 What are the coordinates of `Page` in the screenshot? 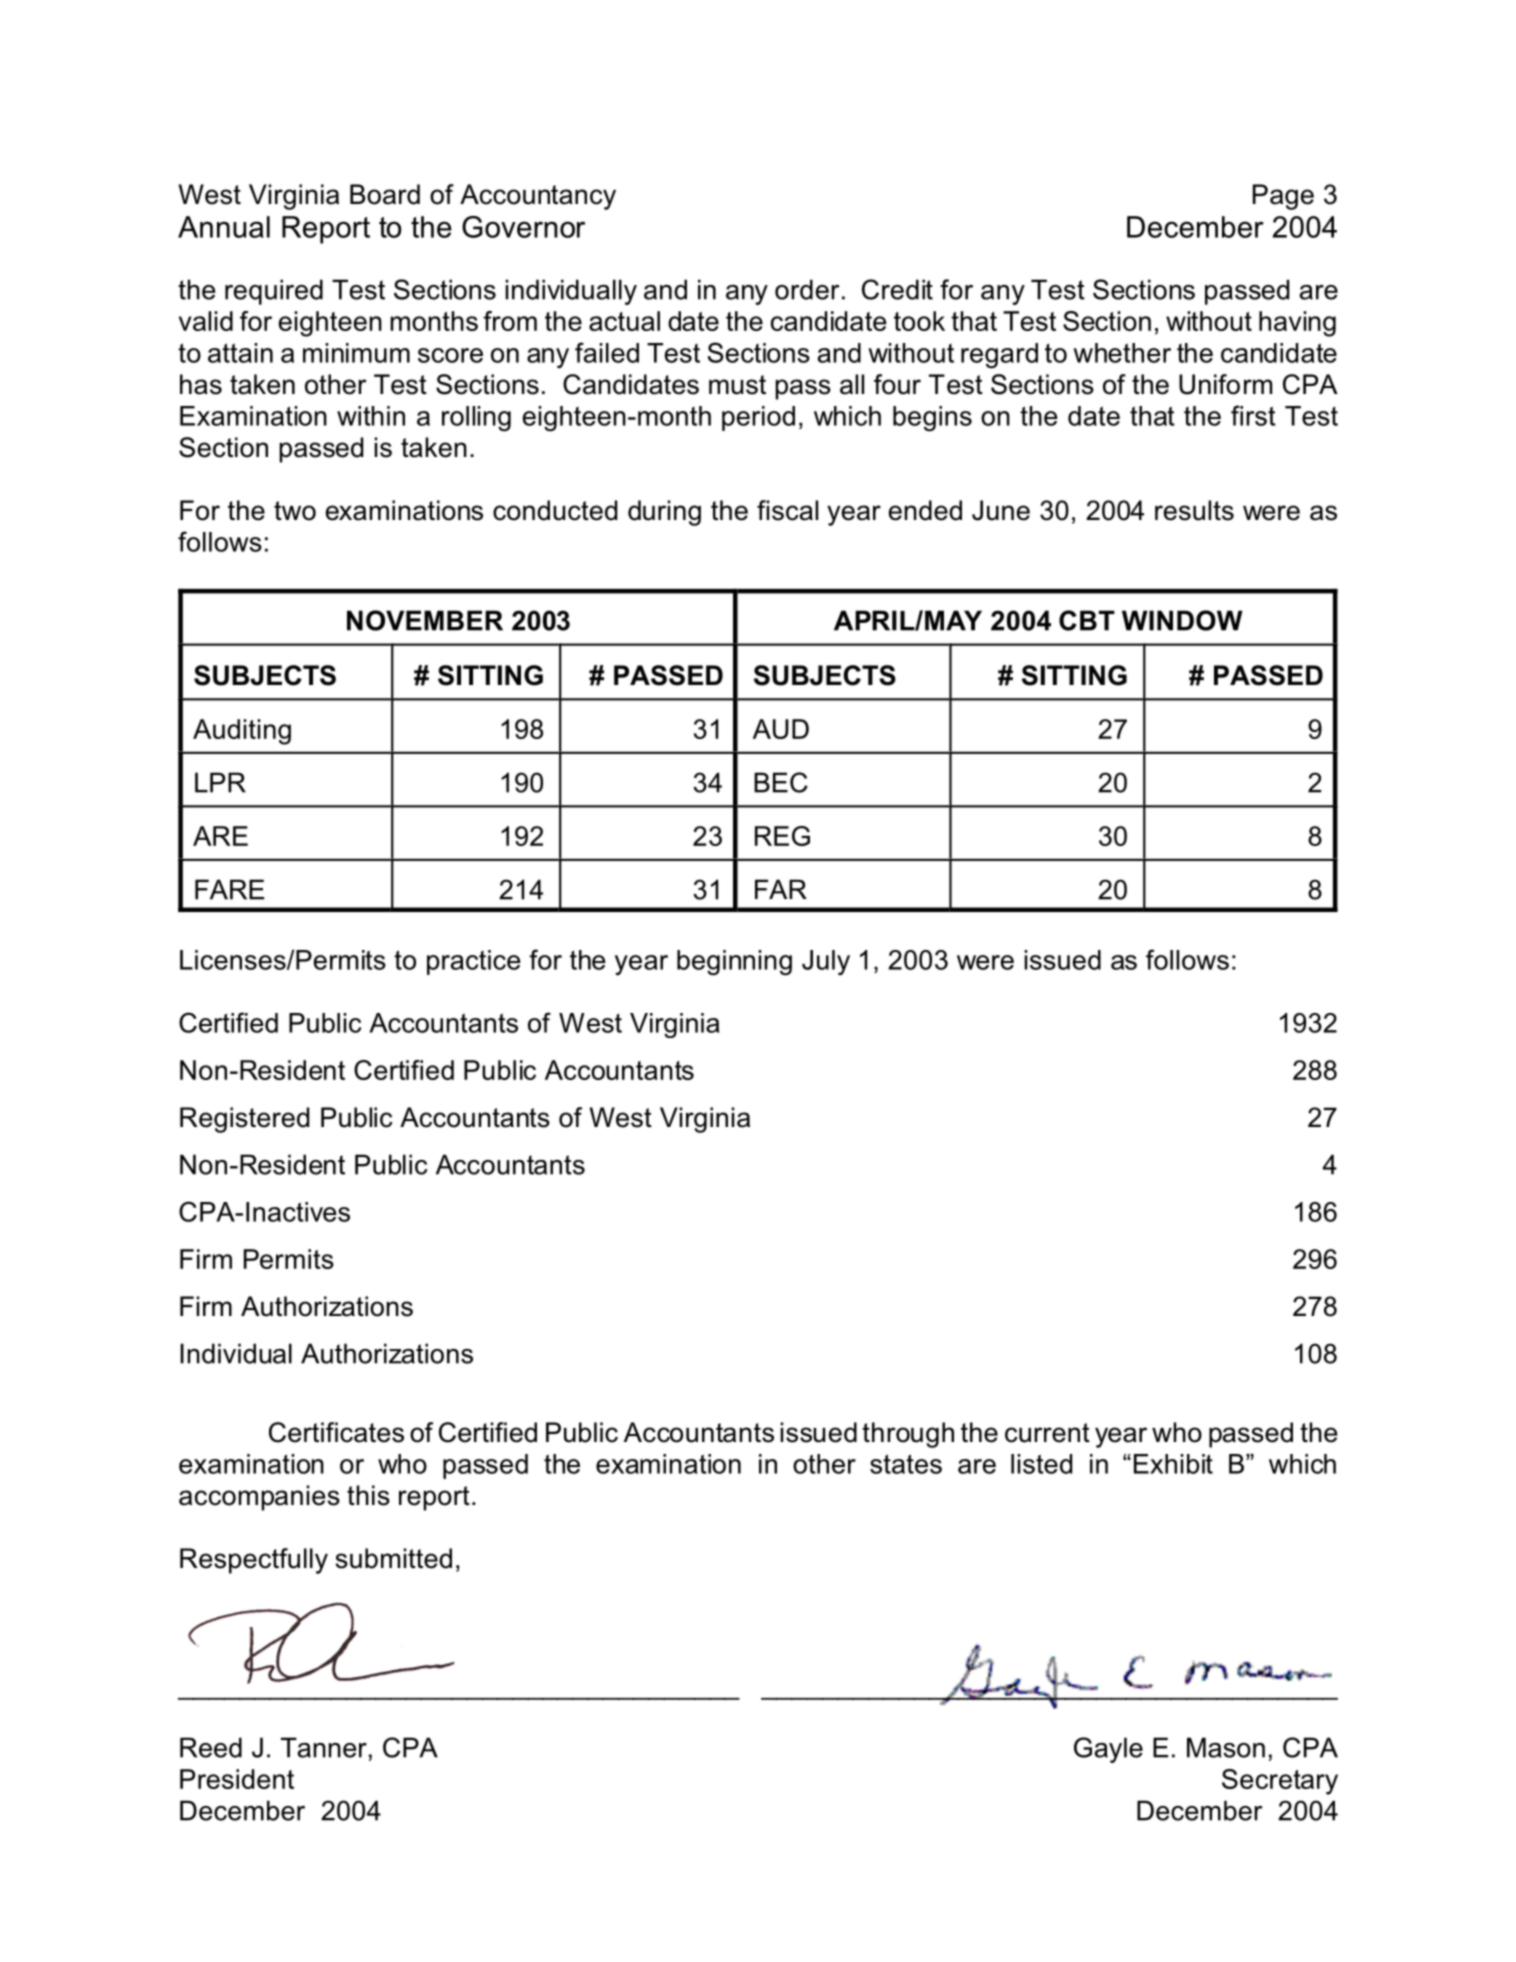 It's located at (1283, 197).
